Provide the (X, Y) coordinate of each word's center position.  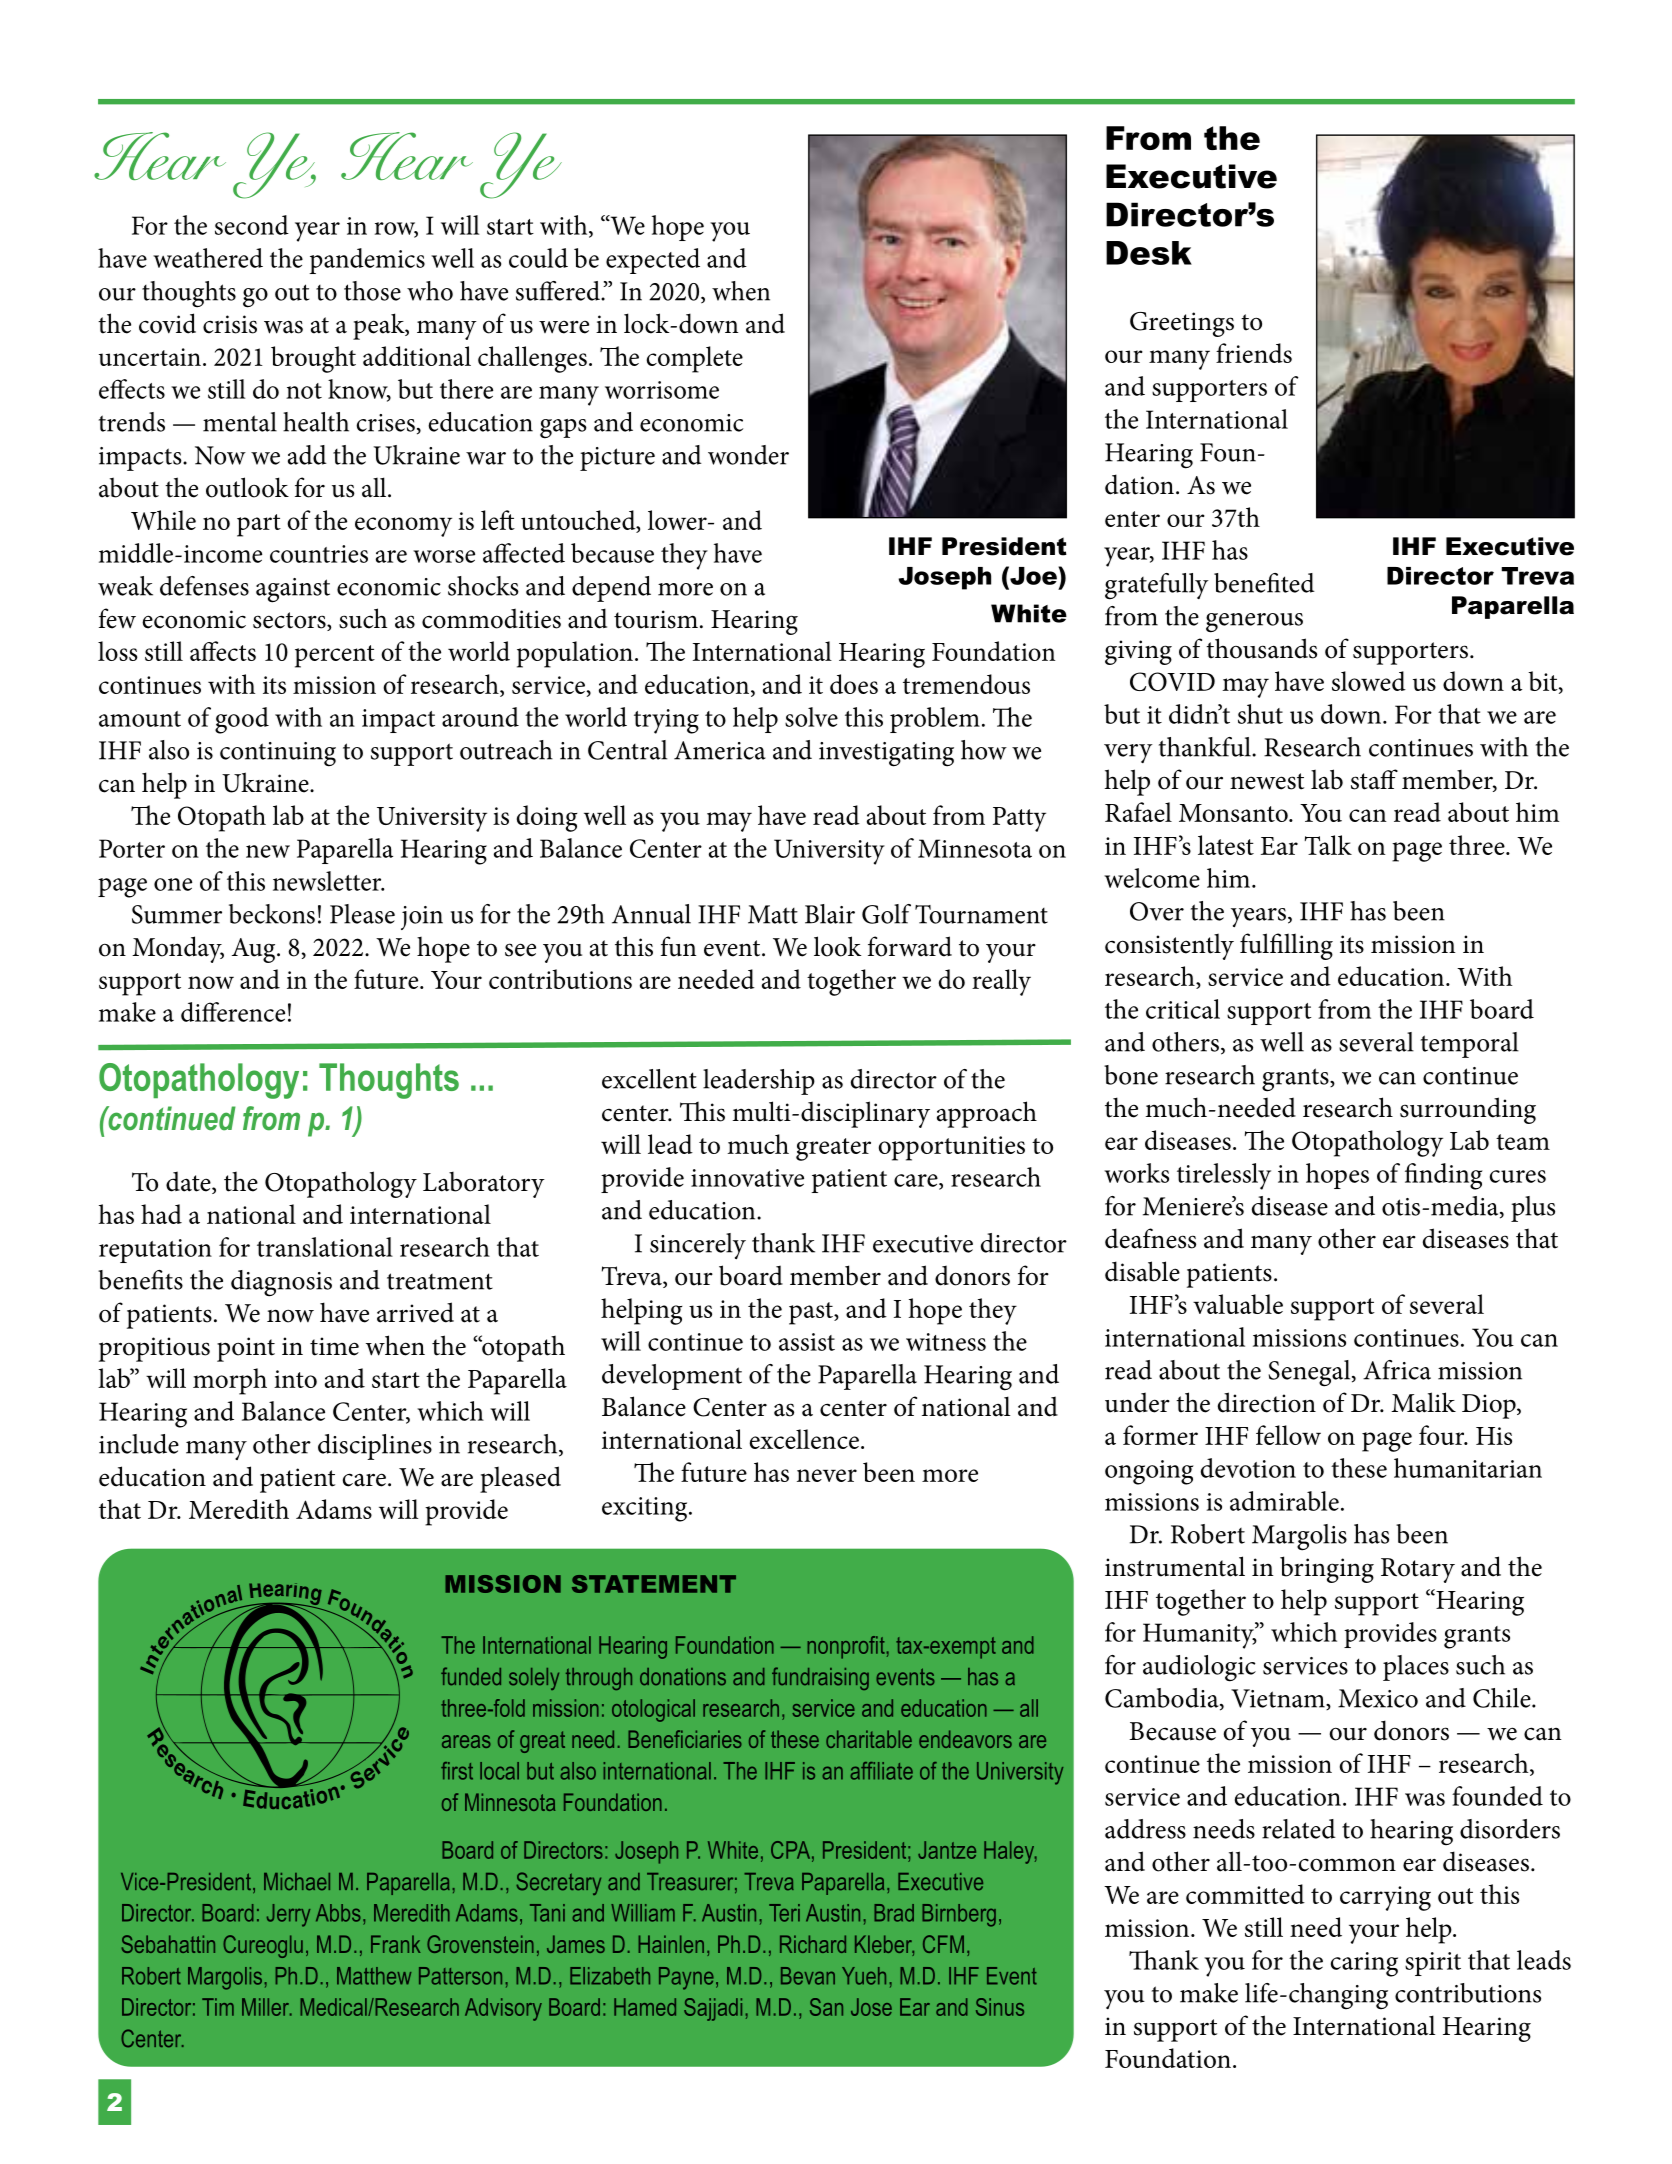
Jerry (288, 1915)
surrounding (1468, 1110)
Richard (813, 1944)
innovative (747, 1178)
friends (1254, 353)
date (189, 1182)
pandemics (367, 261)
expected (653, 261)
